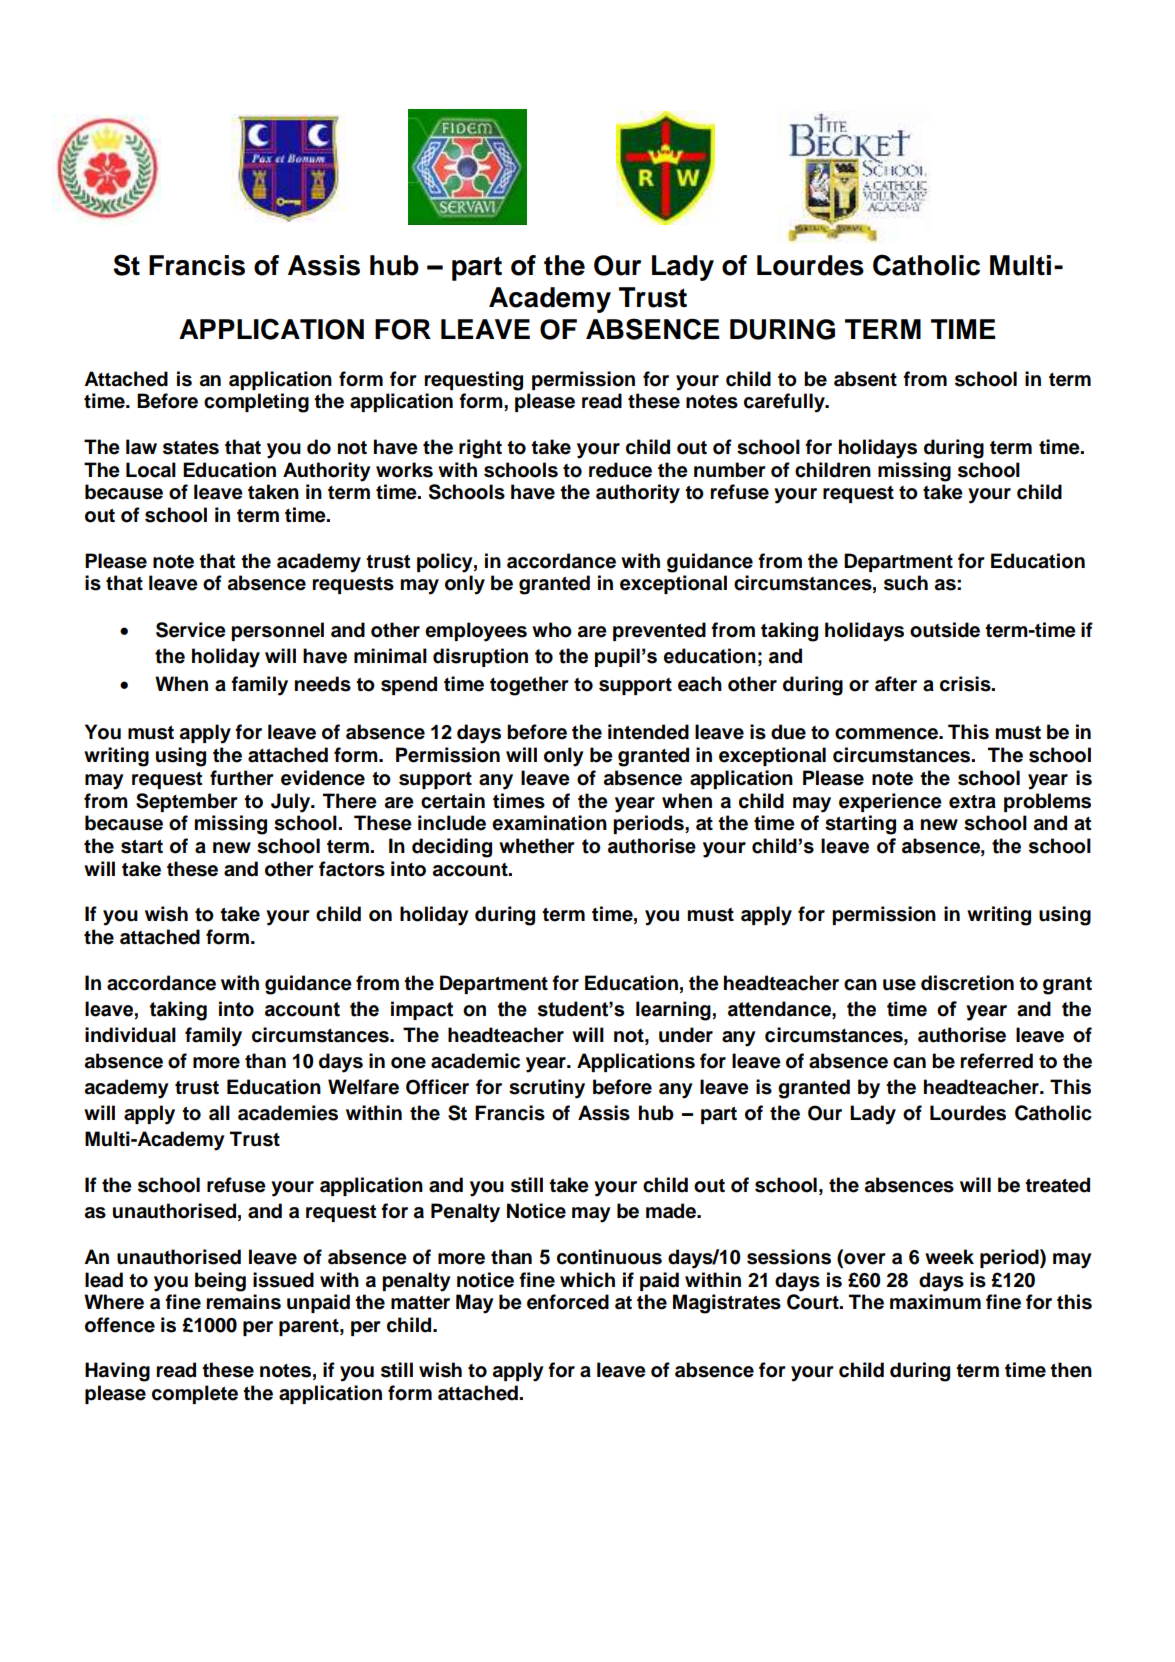 The height and width of the screenshot is (1662, 1175). Describe the element at coordinates (568, 1302) in the screenshot. I see `enforced` at that location.
